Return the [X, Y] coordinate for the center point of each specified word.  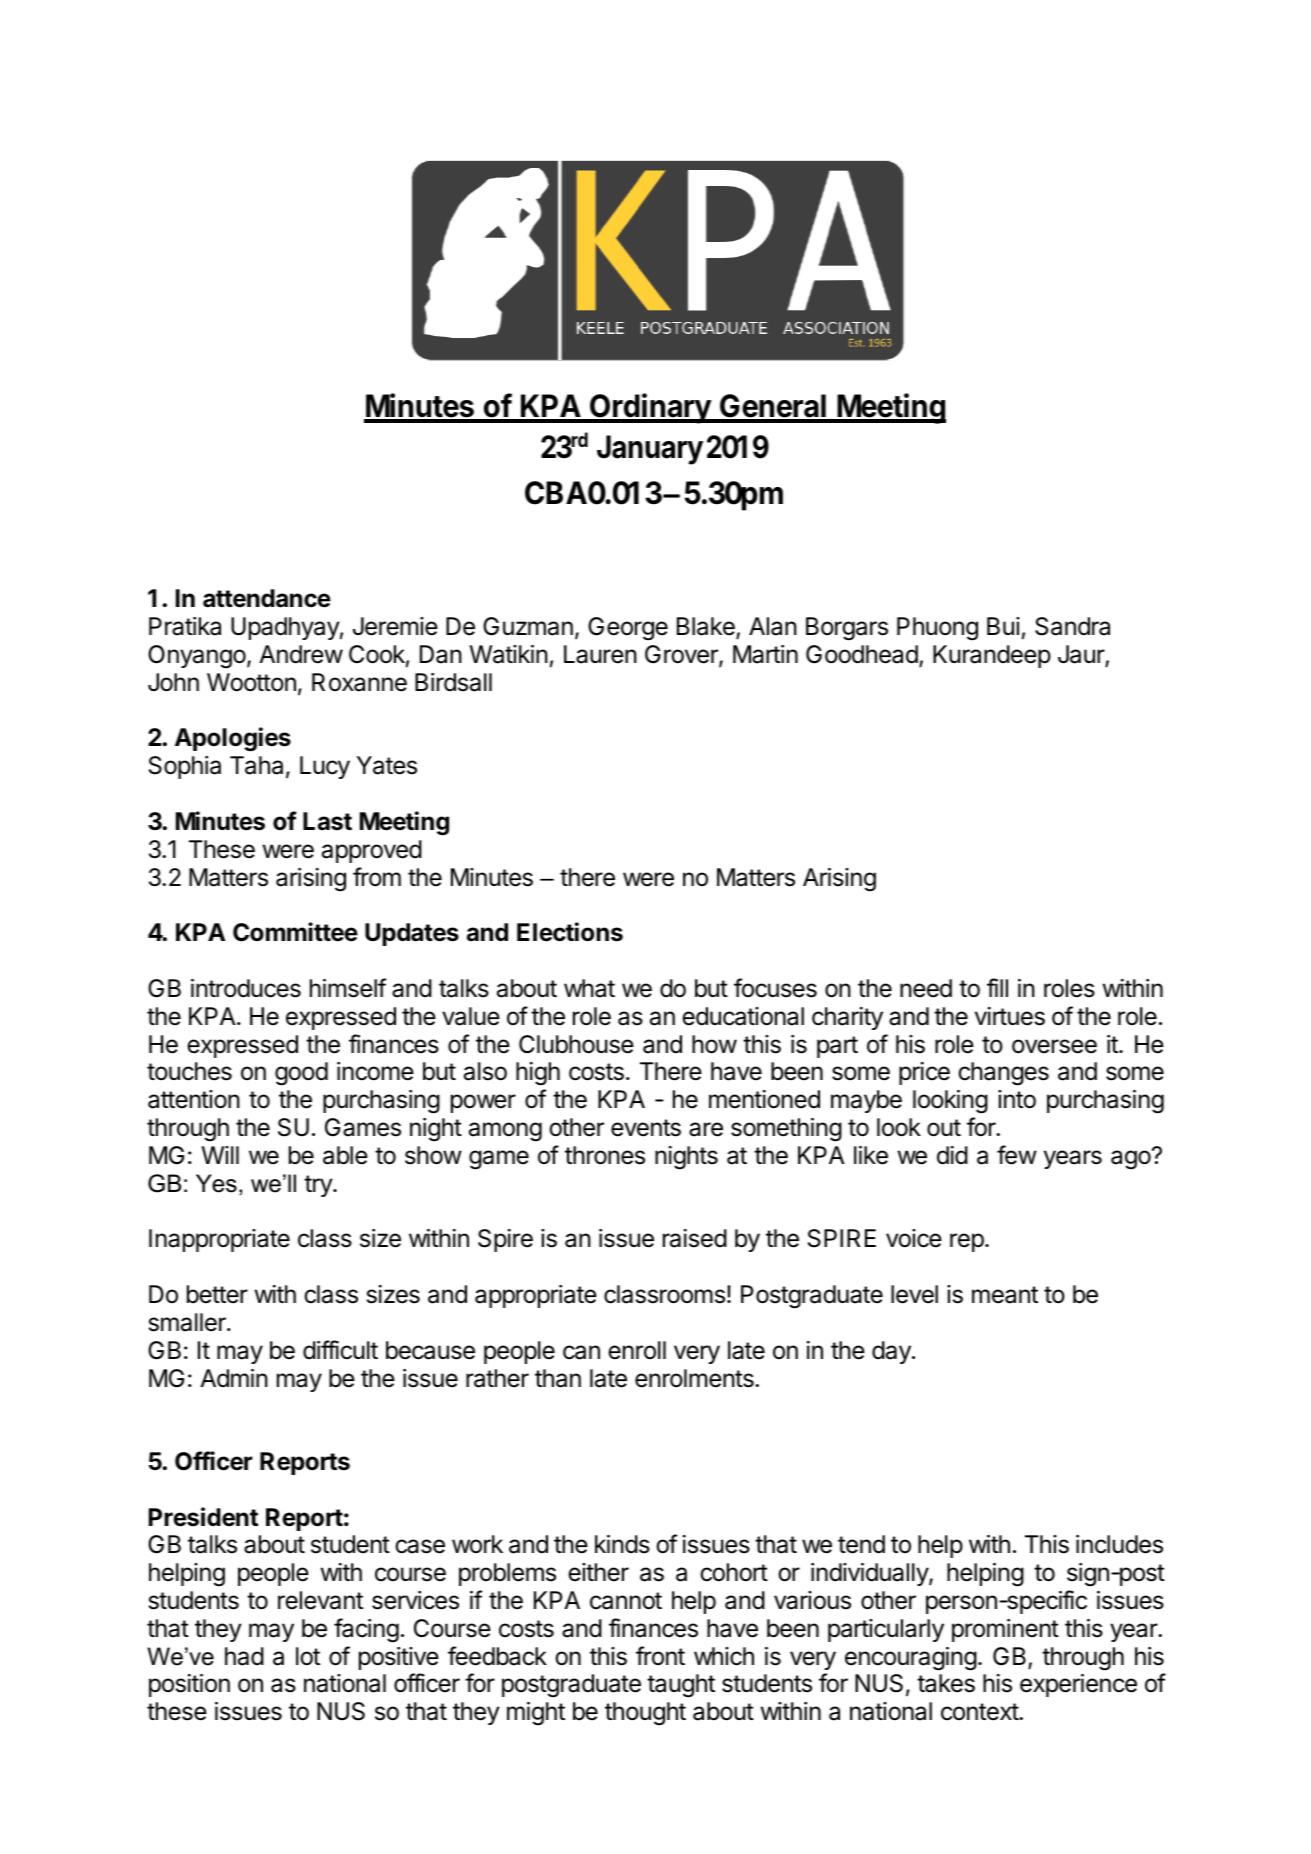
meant [1005, 1295]
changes [1003, 1074]
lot [308, 1656]
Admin [234, 1378]
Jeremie [395, 626]
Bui [1003, 626]
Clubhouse [576, 1044]
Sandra [1072, 626]
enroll [637, 1350]
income [375, 1071]
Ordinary [650, 408]
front [660, 1655]
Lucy [325, 767]
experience [1078, 1685]
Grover [682, 655]
